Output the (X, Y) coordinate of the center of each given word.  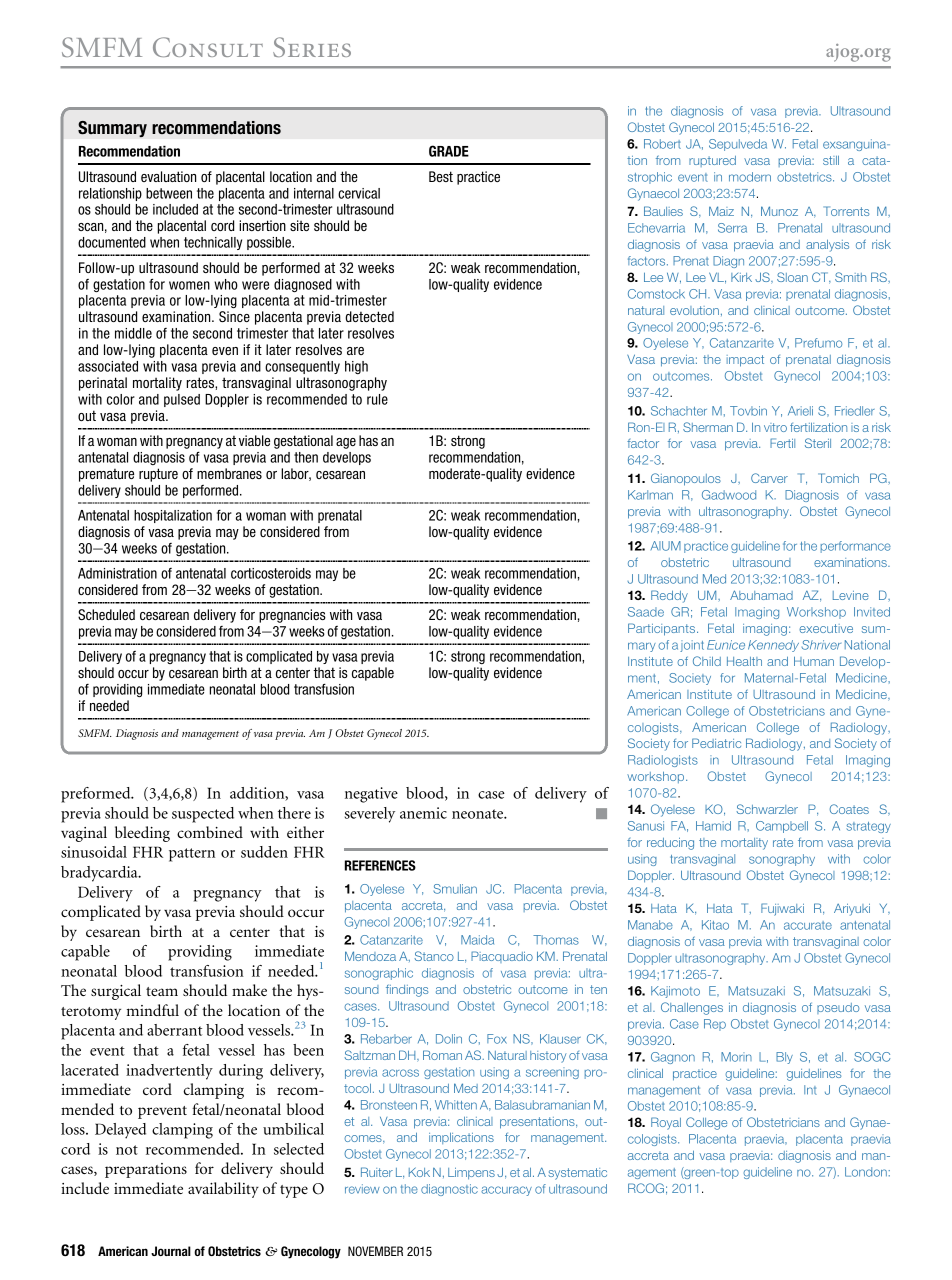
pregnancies (292, 616)
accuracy (506, 1191)
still (831, 160)
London (866, 1172)
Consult (208, 47)
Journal (171, 1251)
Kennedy (773, 646)
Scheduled (106, 614)
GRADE (449, 151)
